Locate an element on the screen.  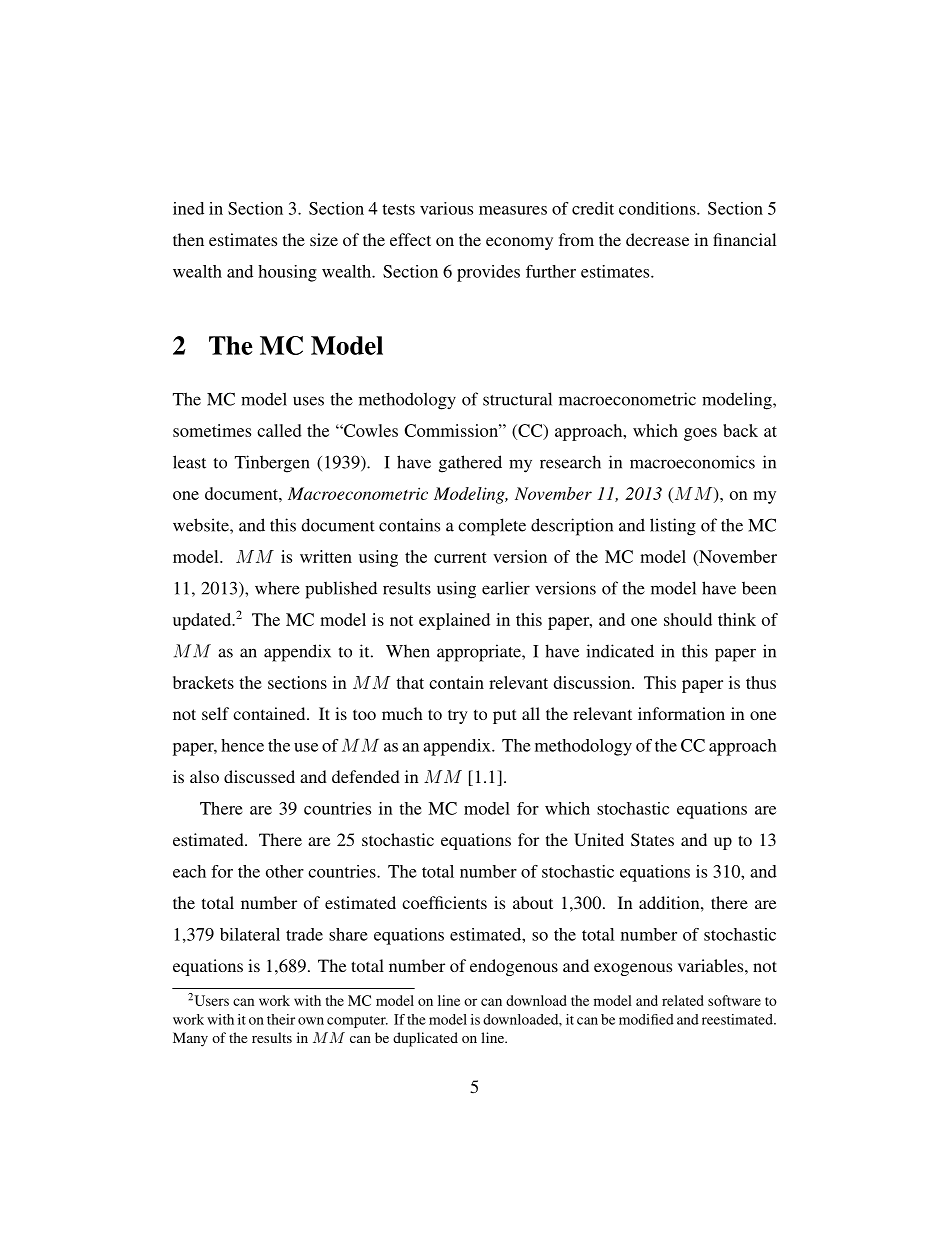
various is located at coordinates (446, 208).
